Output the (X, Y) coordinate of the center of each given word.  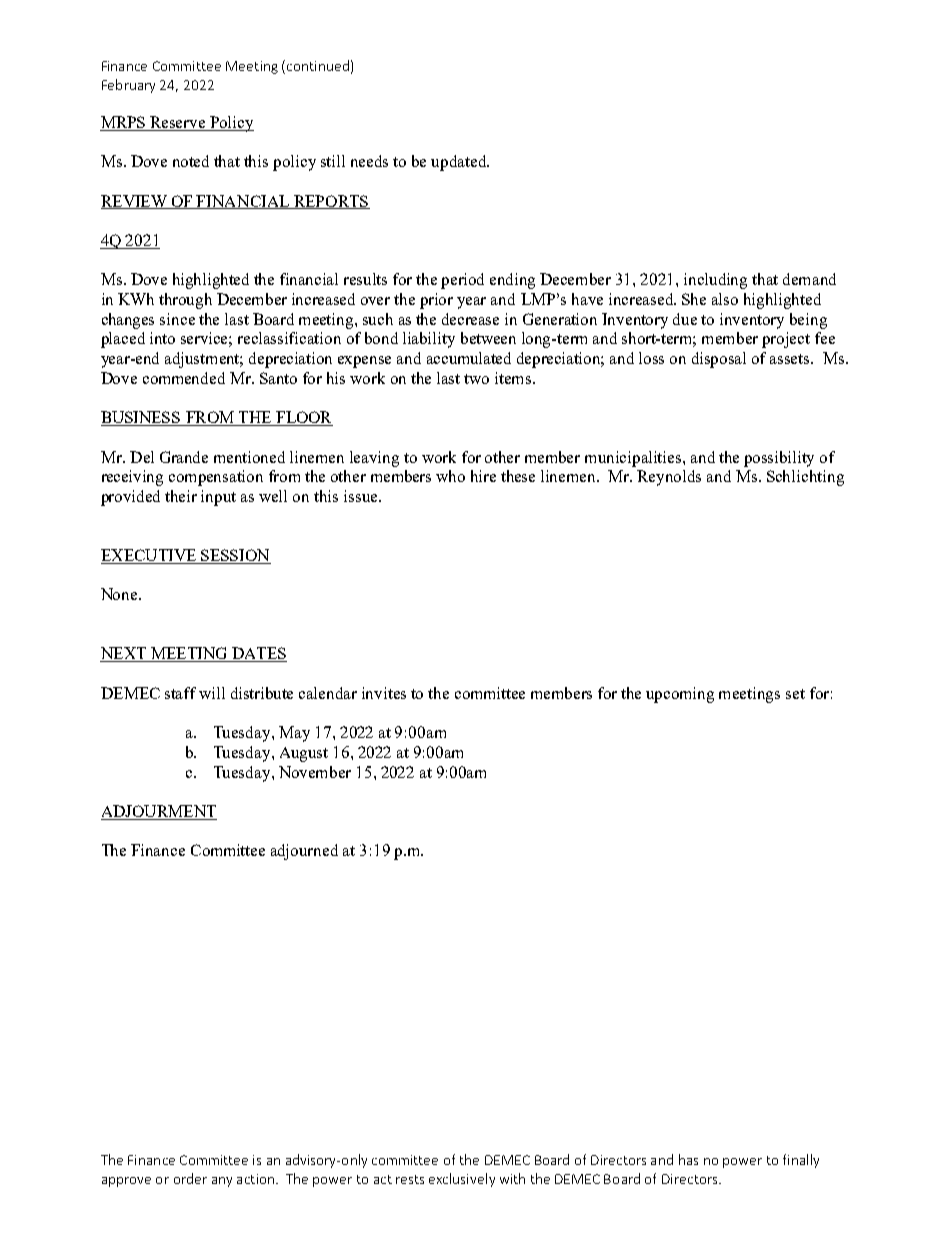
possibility (779, 459)
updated (460, 163)
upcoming (680, 695)
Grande (184, 457)
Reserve (177, 122)
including (715, 281)
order (190, 1178)
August (304, 754)
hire (483, 476)
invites (384, 693)
